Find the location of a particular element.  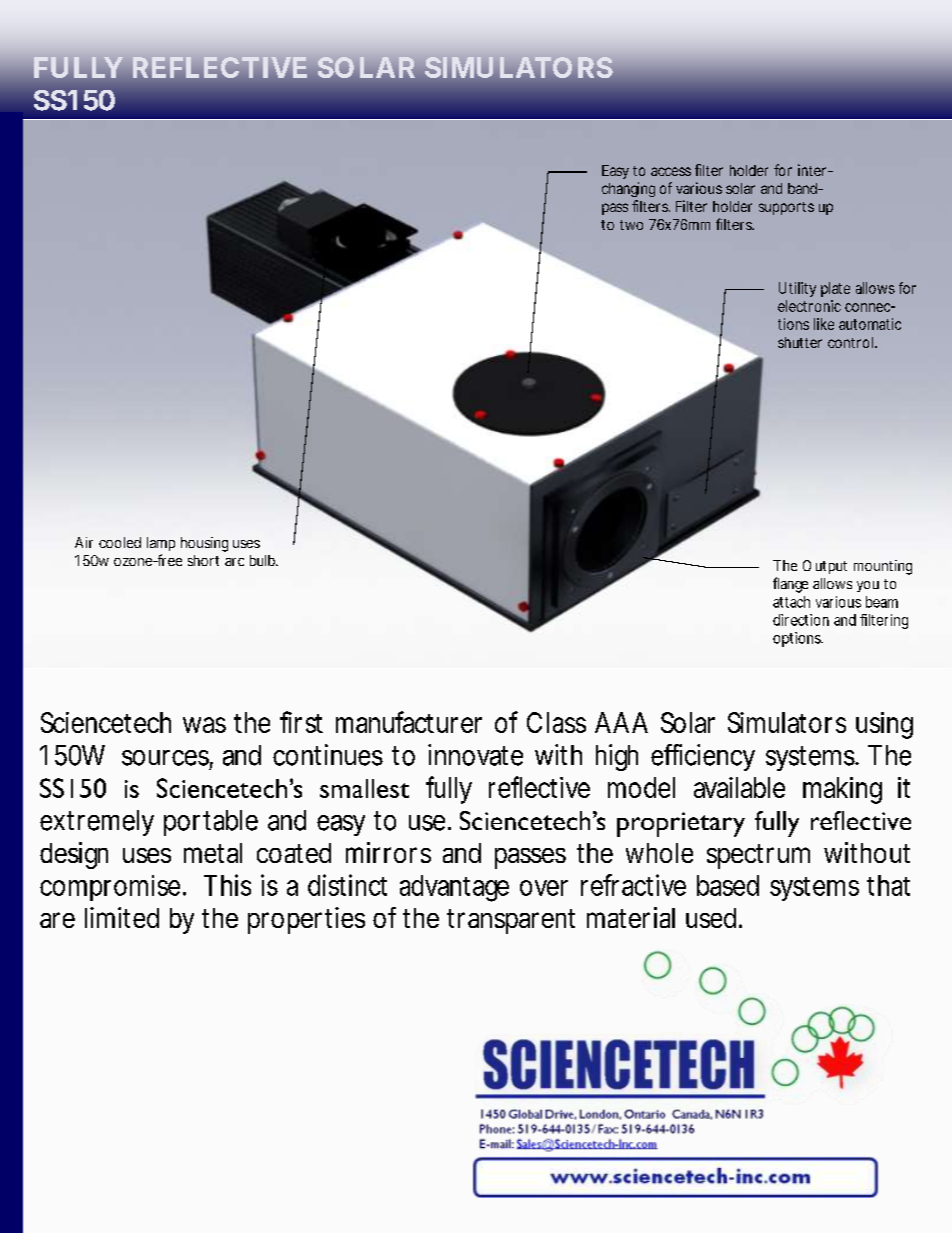

Output is located at coordinates (825, 567).
